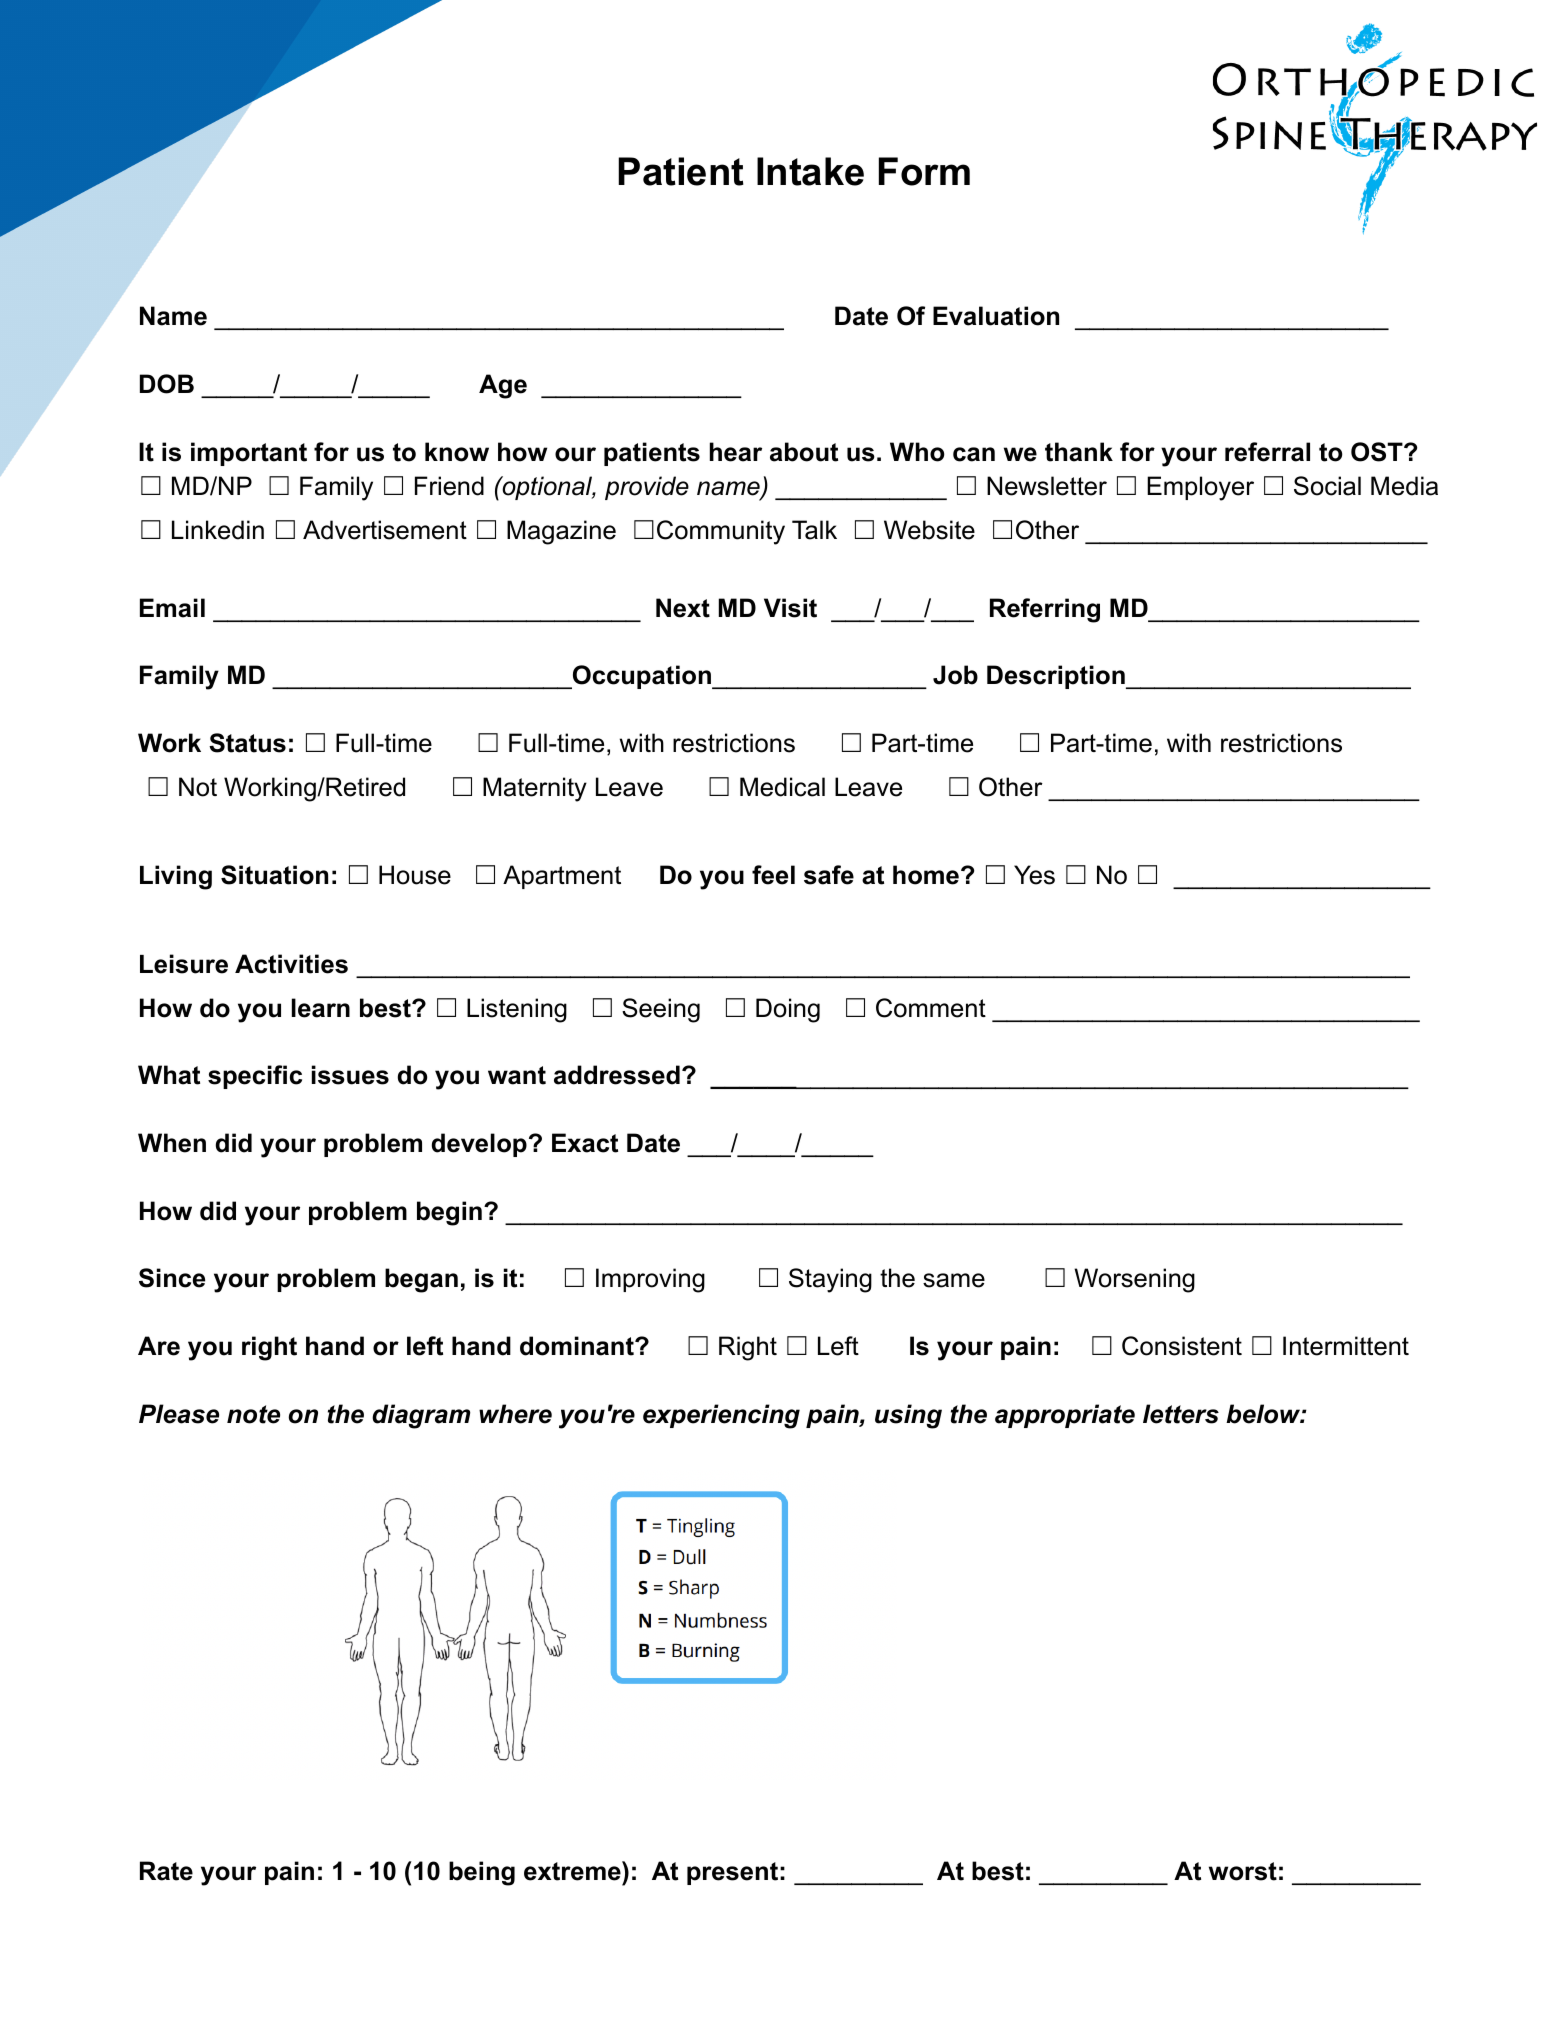 This image has width=1566, height=2026. What do you see at coordinates (166, 1871) in the image?
I see `Rate` at bounding box center [166, 1871].
